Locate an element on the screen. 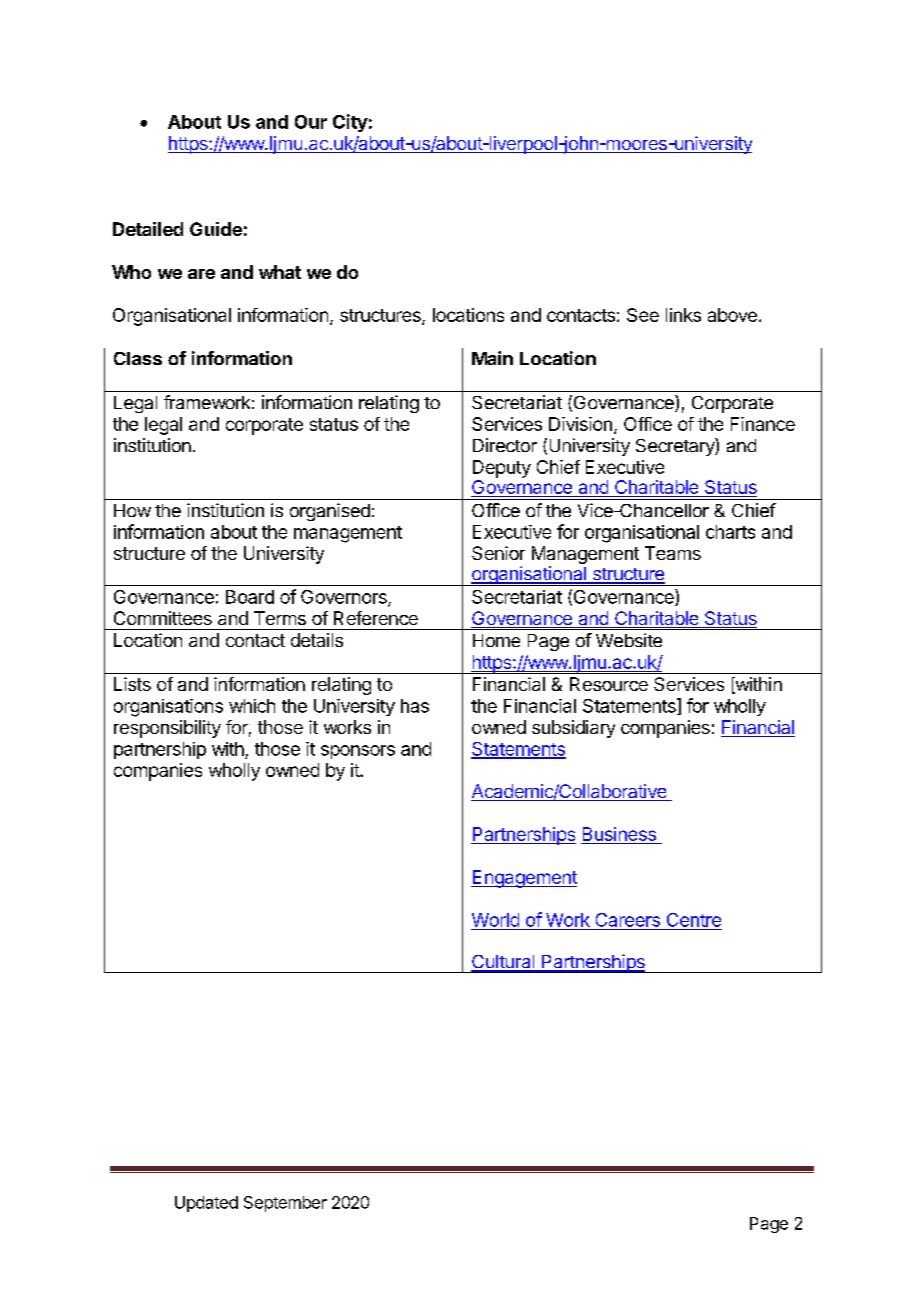 This screenshot has height=1308, width=924. Guide is located at coordinates (216, 229).
